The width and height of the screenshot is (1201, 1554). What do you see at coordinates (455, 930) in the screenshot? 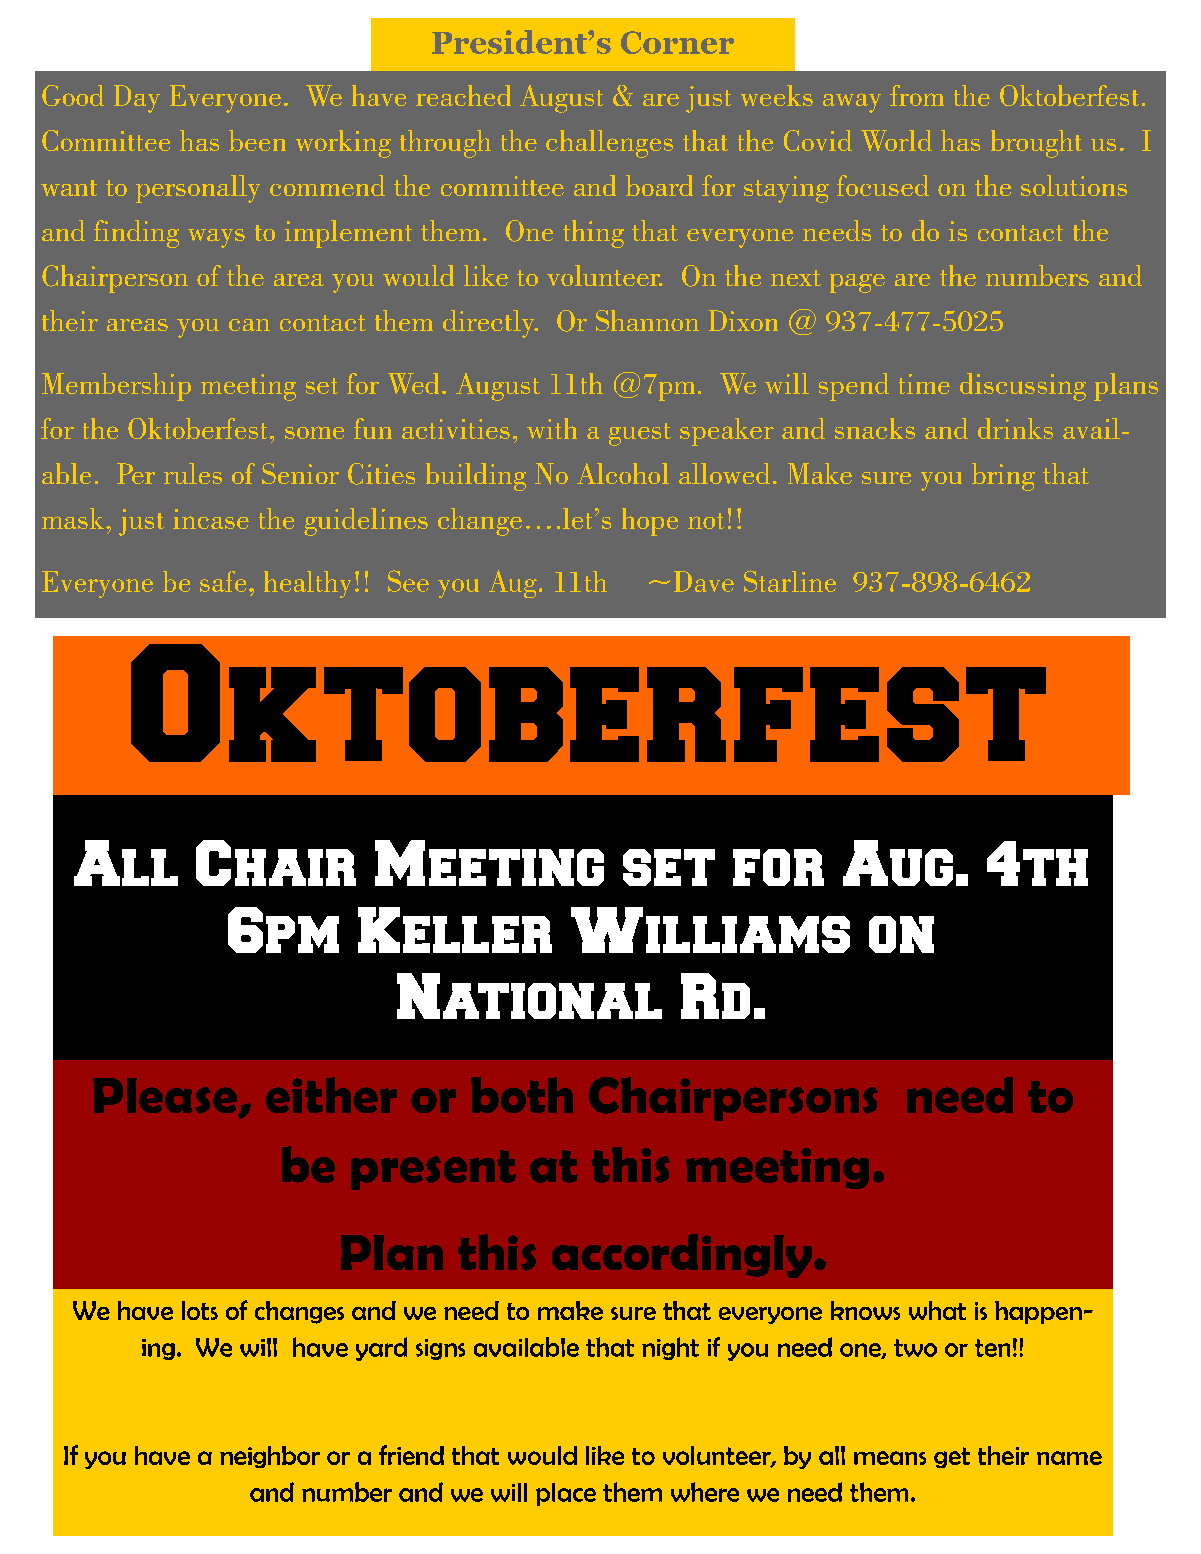
I see `Keller` at bounding box center [455, 930].
